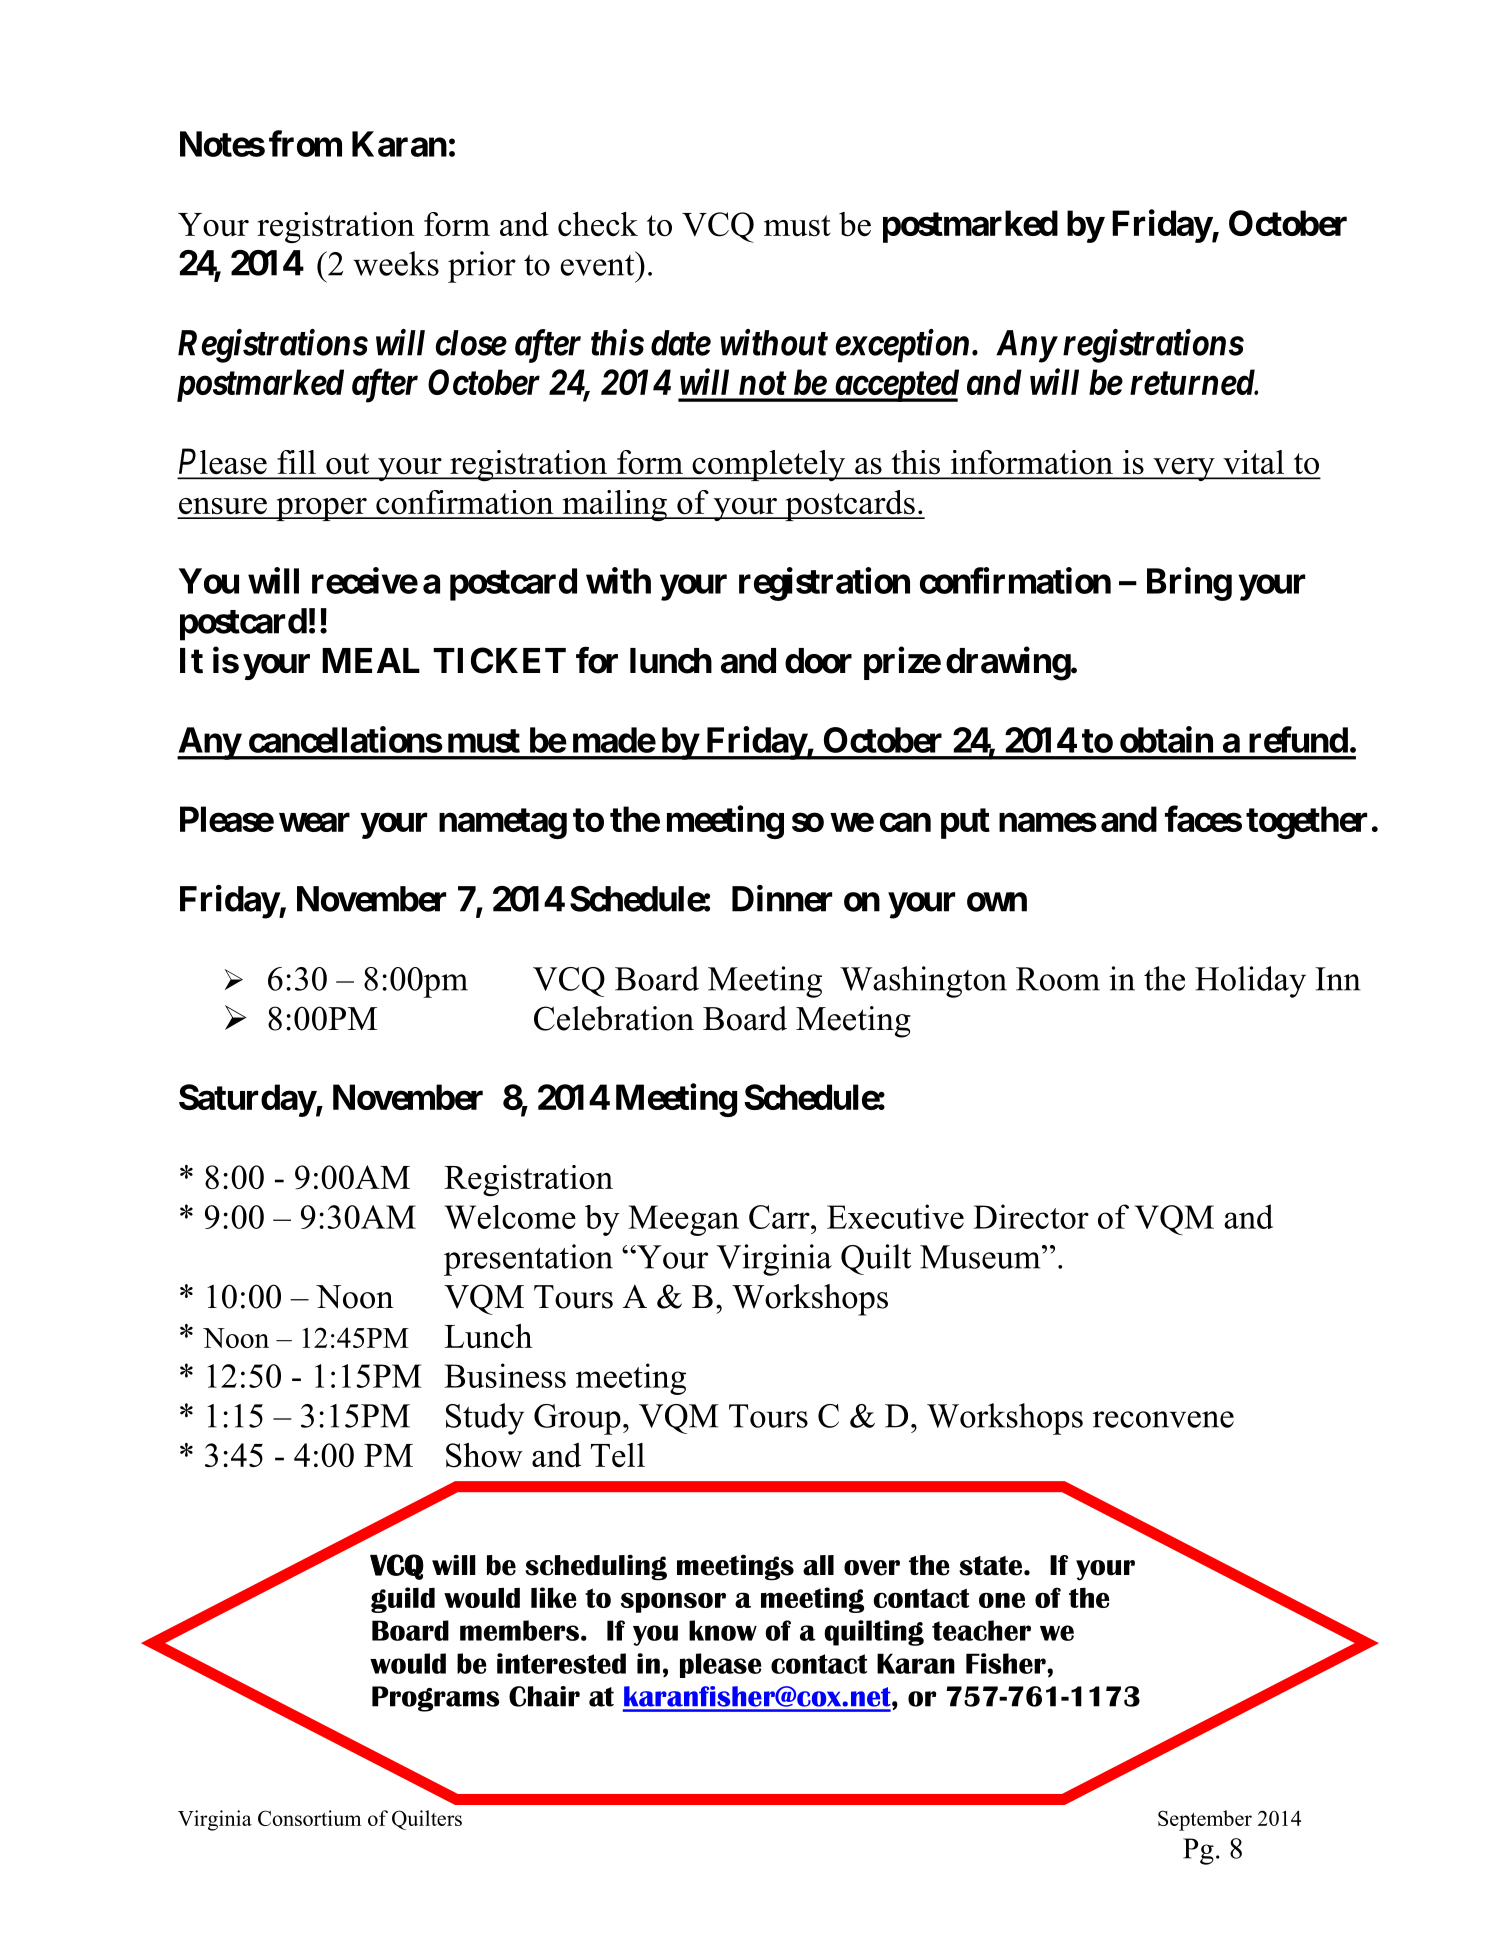 This screenshot has width=1510, height=1954. Describe the element at coordinates (1031, 1216) in the screenshot. I see `Director` at that location.
